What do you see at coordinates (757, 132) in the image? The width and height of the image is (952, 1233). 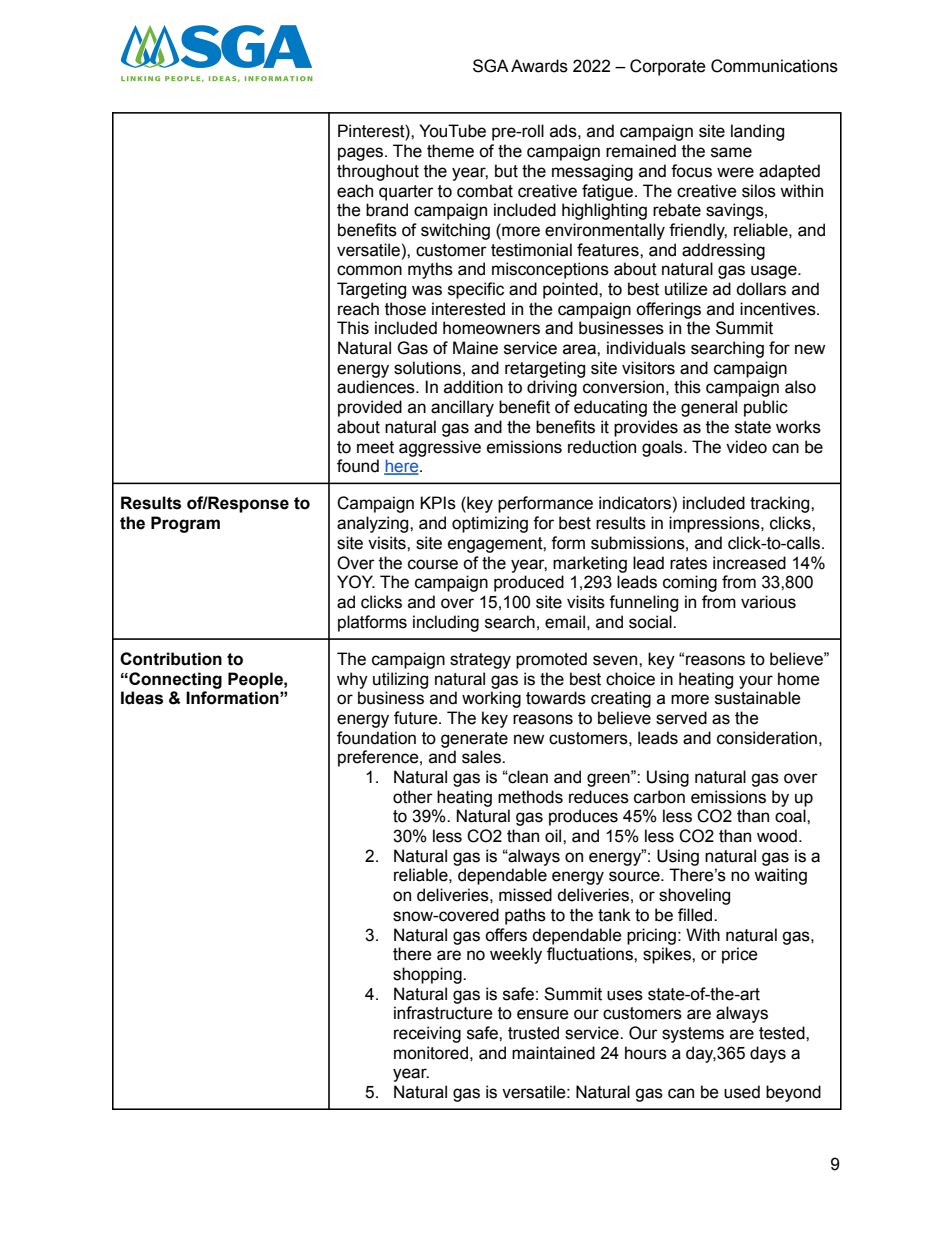 I see `landing` at bounding box center [757, 132].
